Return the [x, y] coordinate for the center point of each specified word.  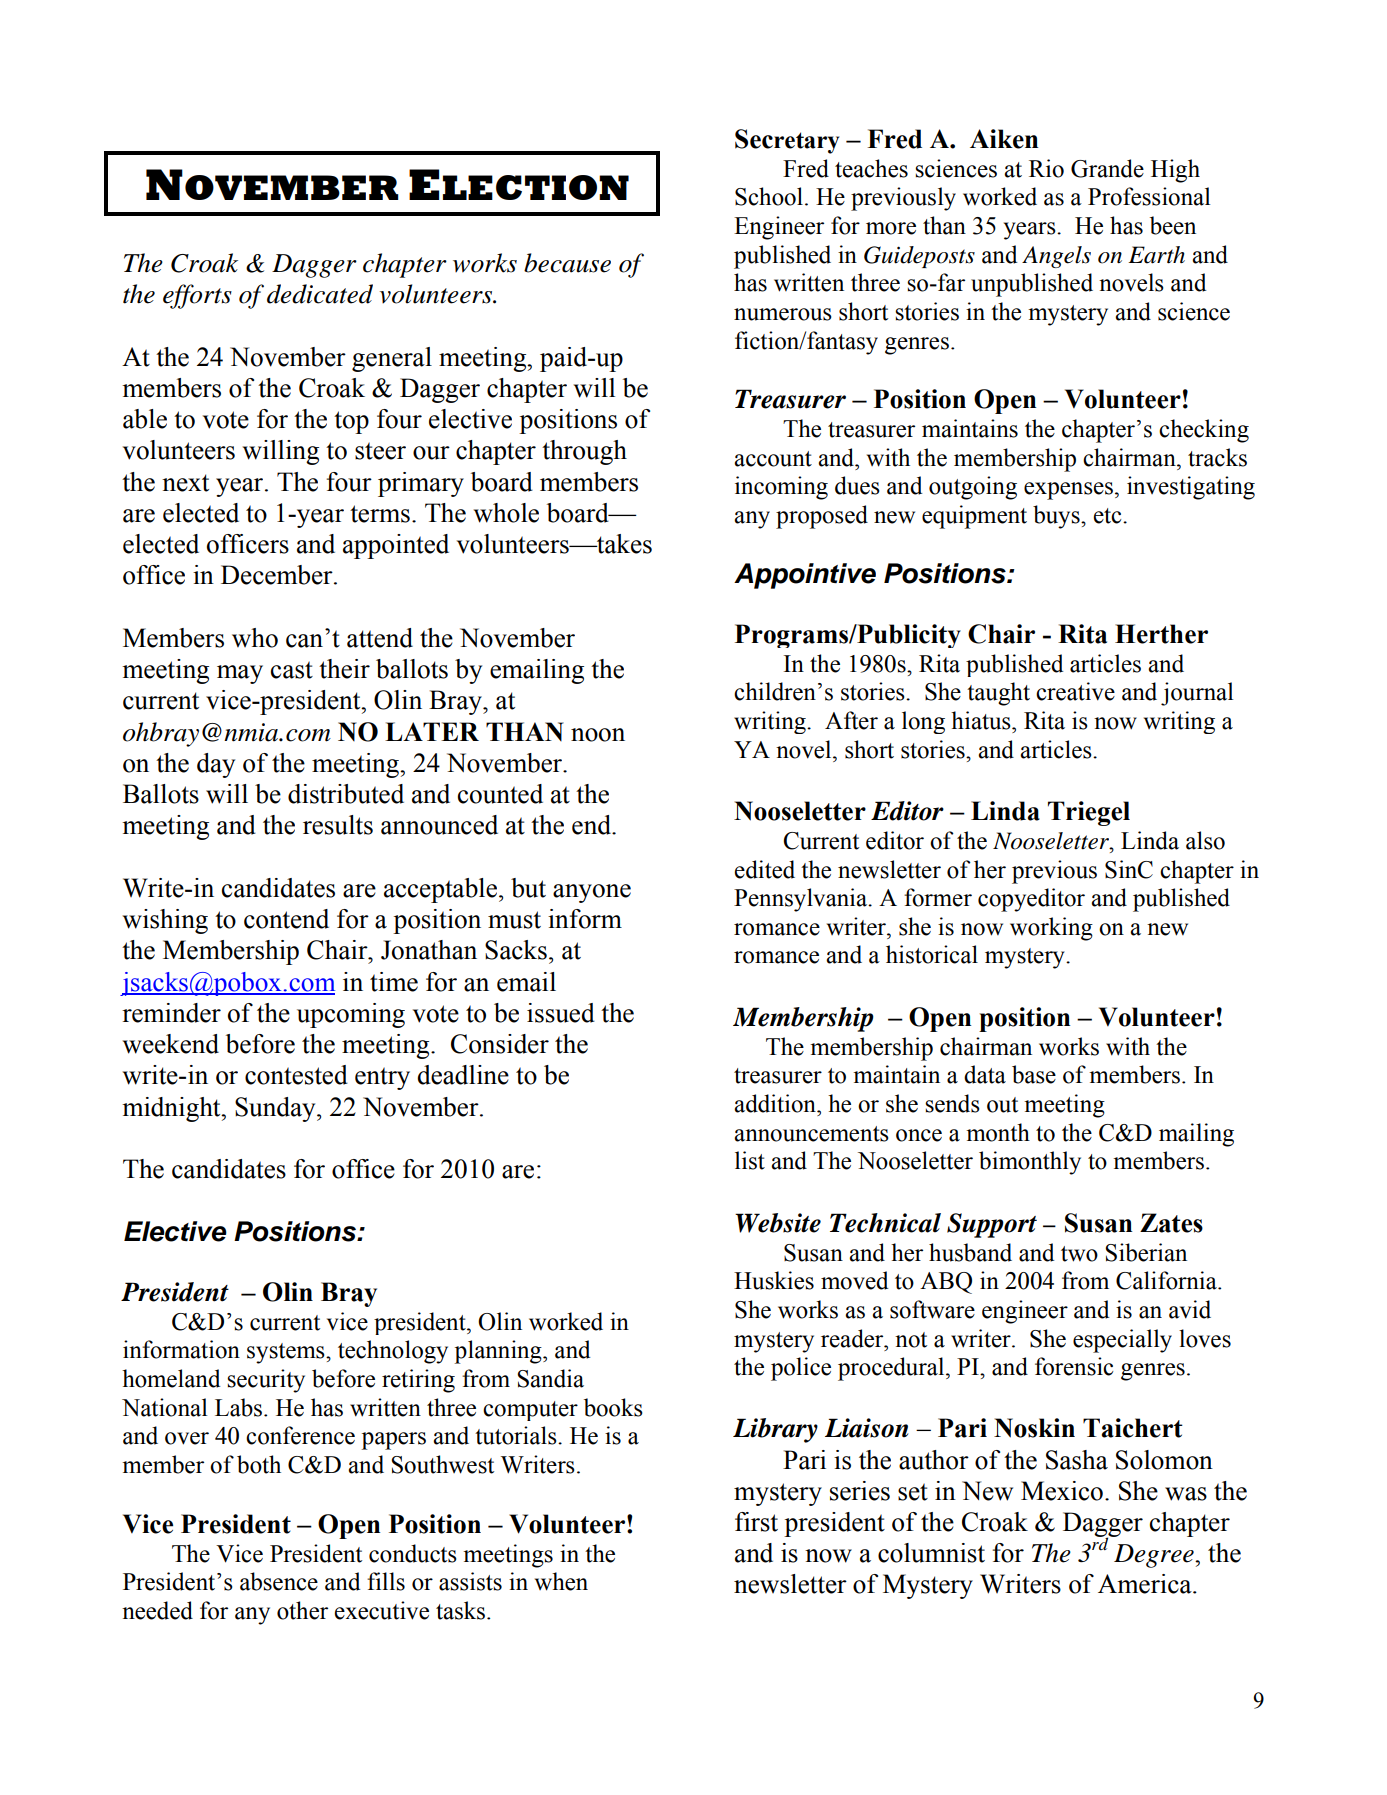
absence [279, 1581]
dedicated [320, 294]
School [769, 196]
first [756, 1522]
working [1051, 929]
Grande [1107, 168]
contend [286, 919]
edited [765, 869]
